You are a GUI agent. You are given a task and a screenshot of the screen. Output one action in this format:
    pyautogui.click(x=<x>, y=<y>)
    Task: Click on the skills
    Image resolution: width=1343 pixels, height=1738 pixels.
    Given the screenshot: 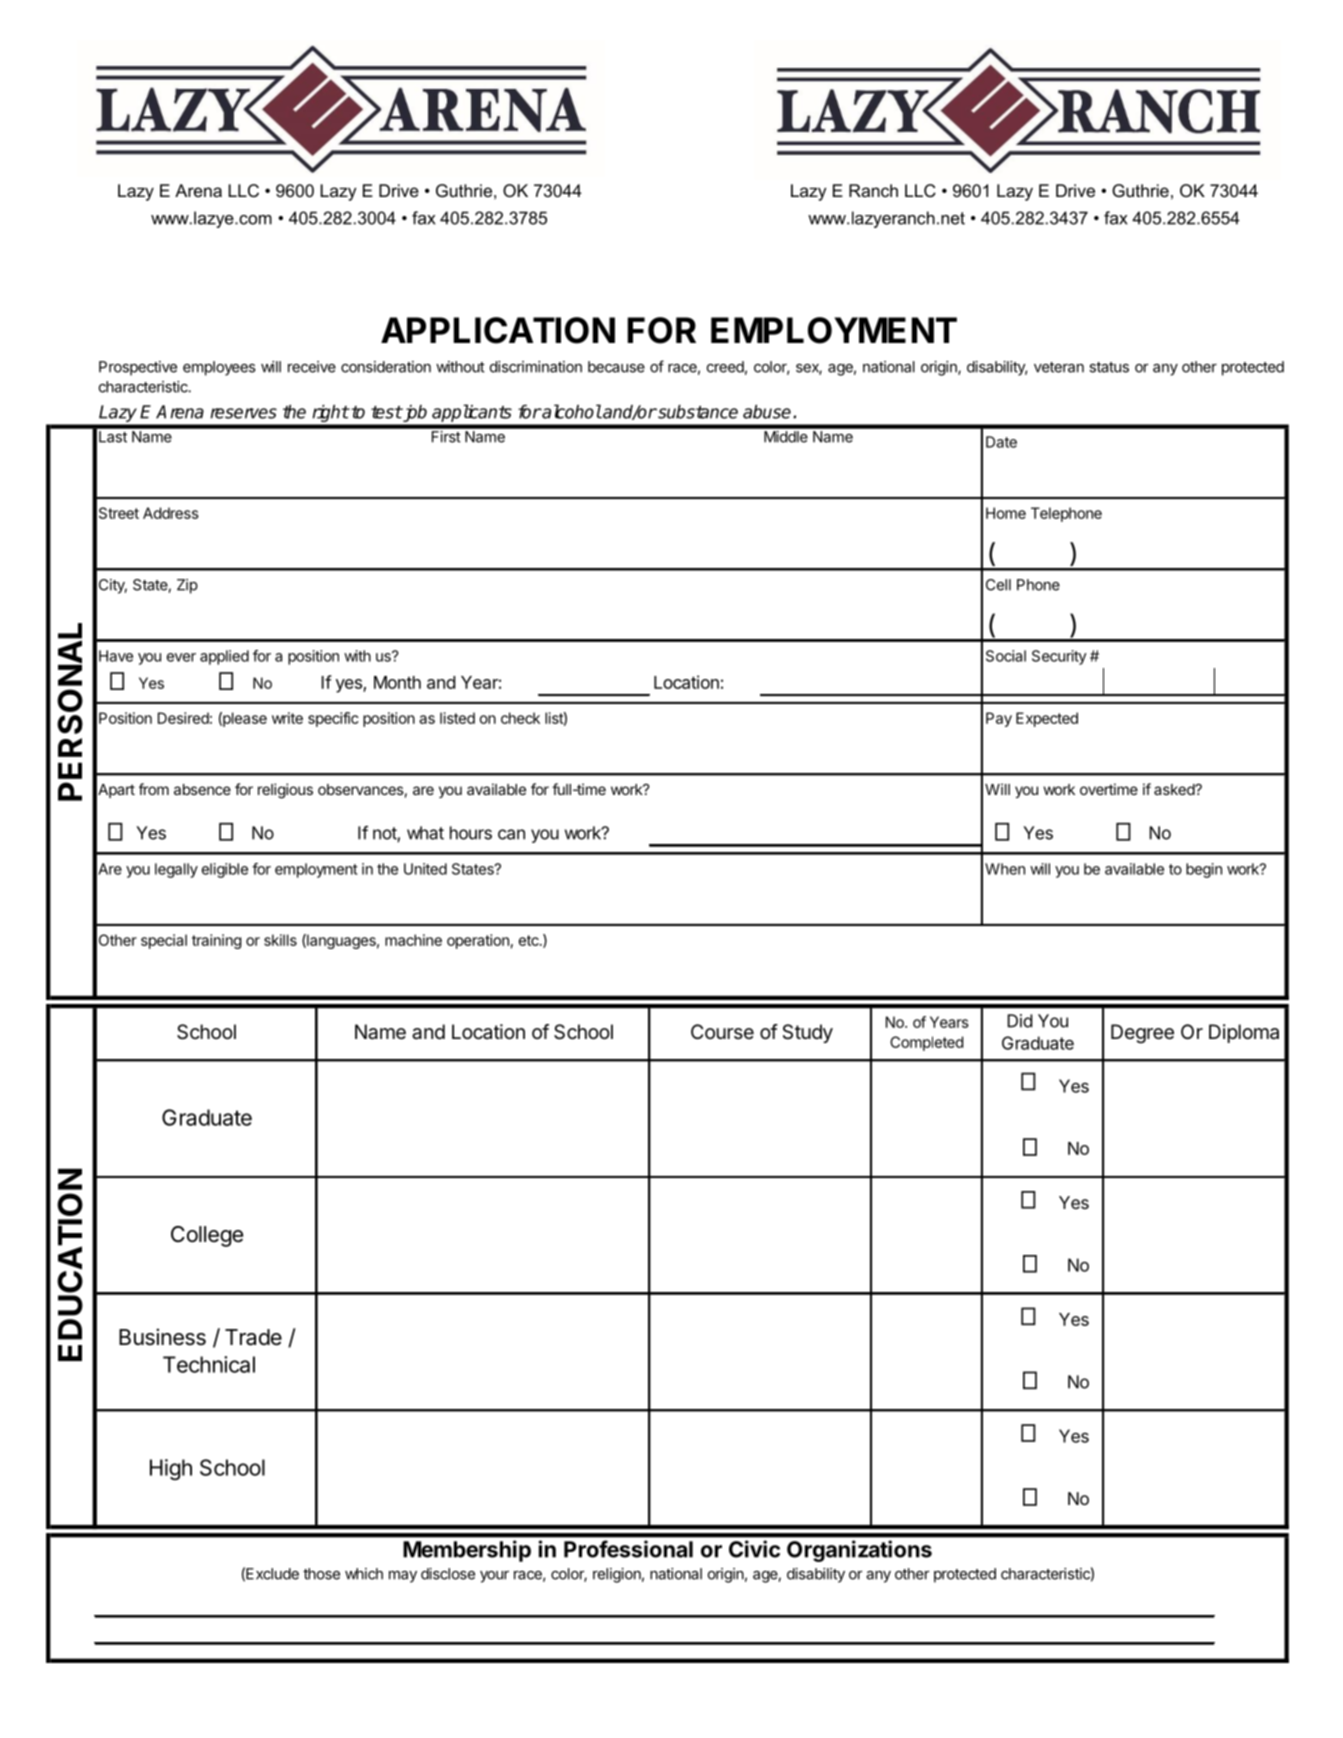 What is the action you would take?
    pyautogui.click(x=280, y=940)
